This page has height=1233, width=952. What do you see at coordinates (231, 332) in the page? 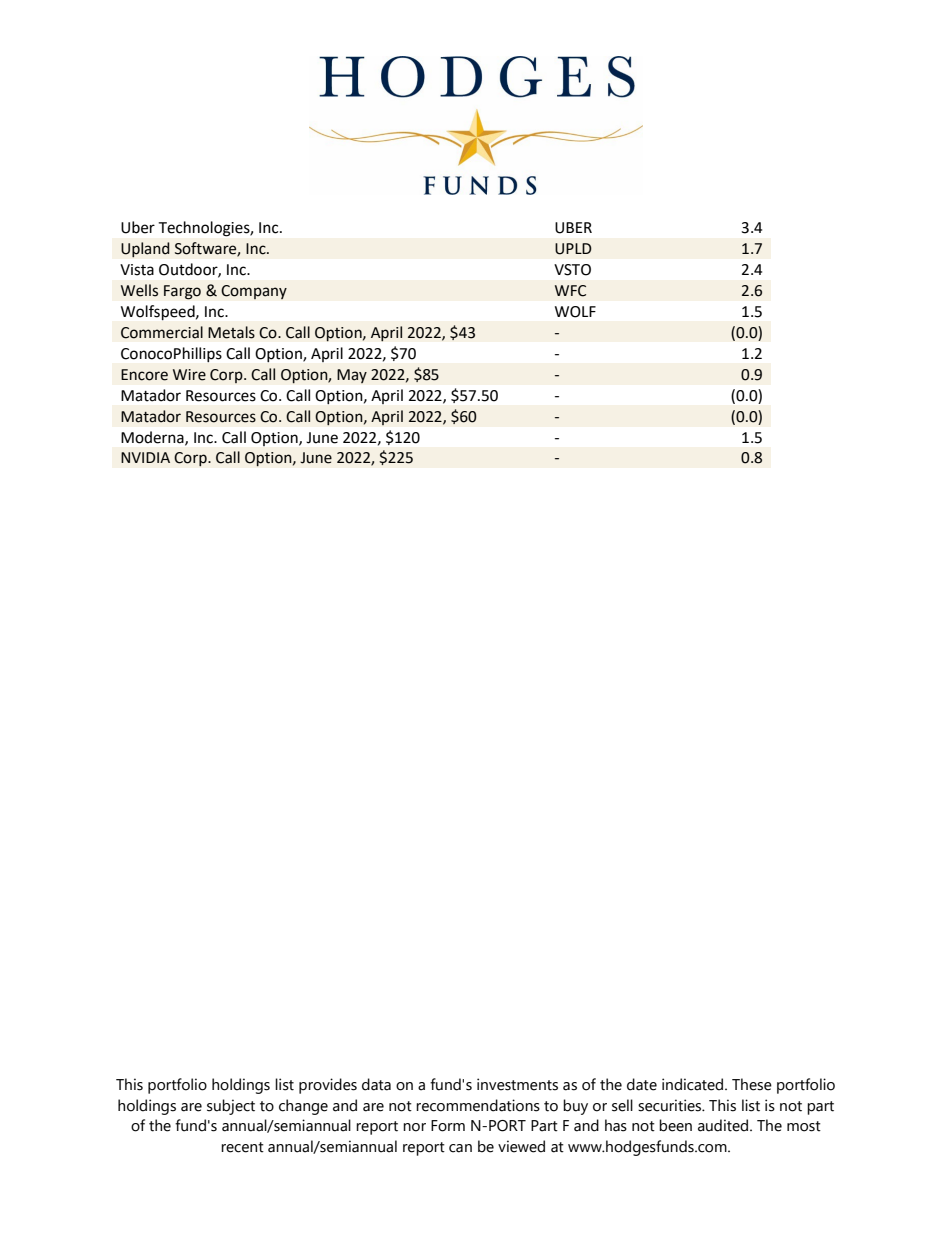
I see `Metals` at bounding box center [231, 332].
